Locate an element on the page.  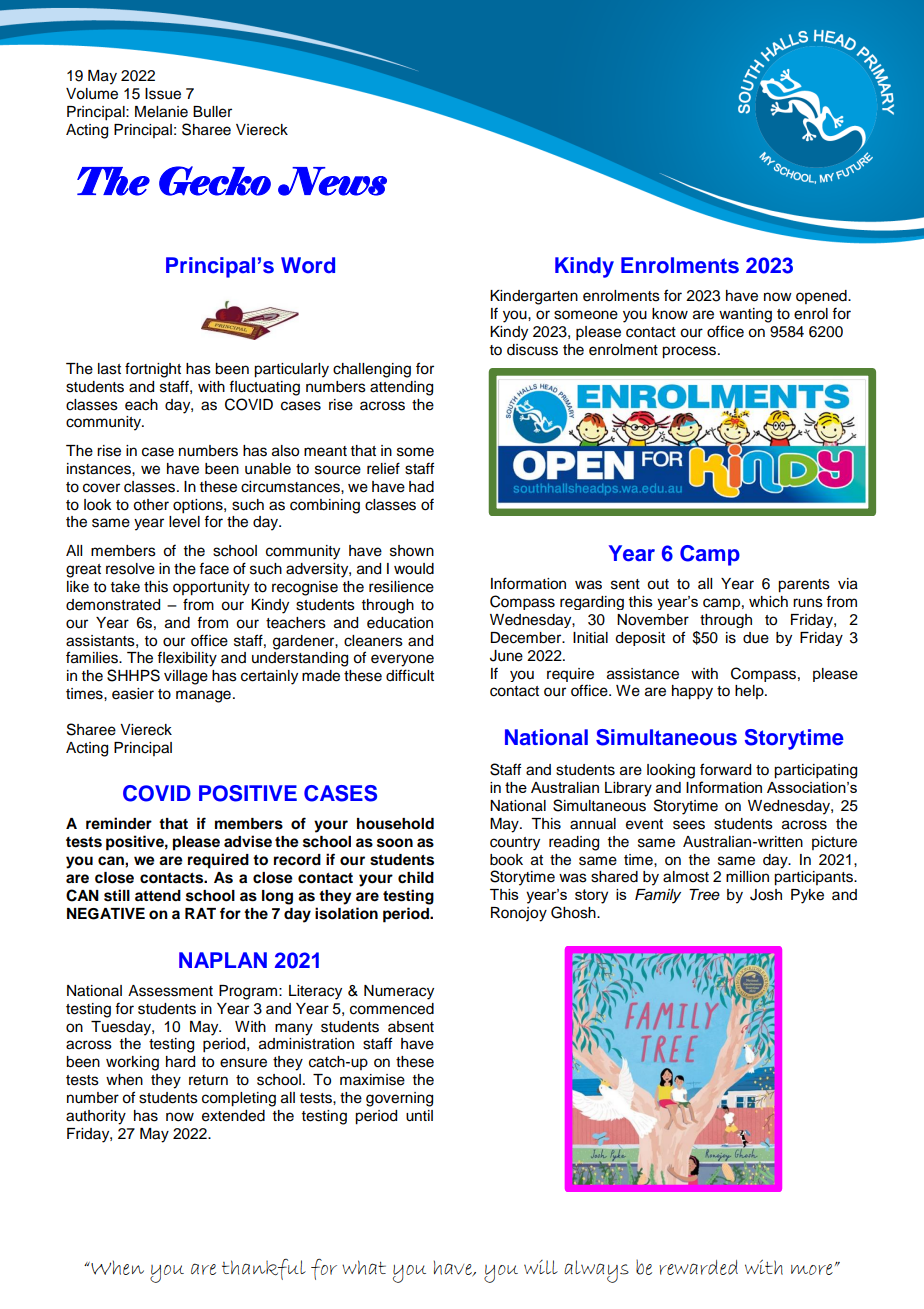
discuss is located at coordinates (532, 350).
